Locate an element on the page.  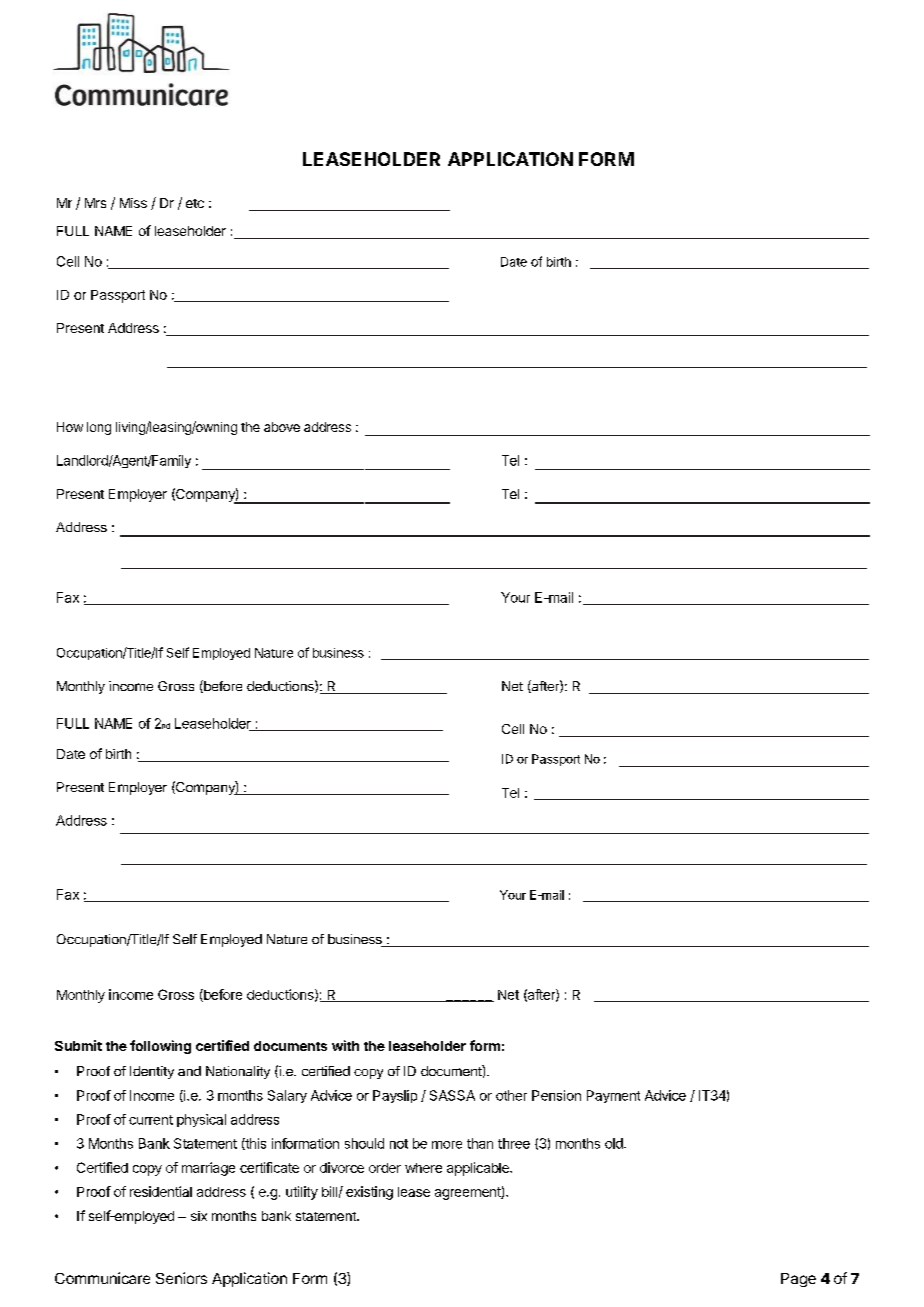
Seniors is located at coordinates (181, 1278).
